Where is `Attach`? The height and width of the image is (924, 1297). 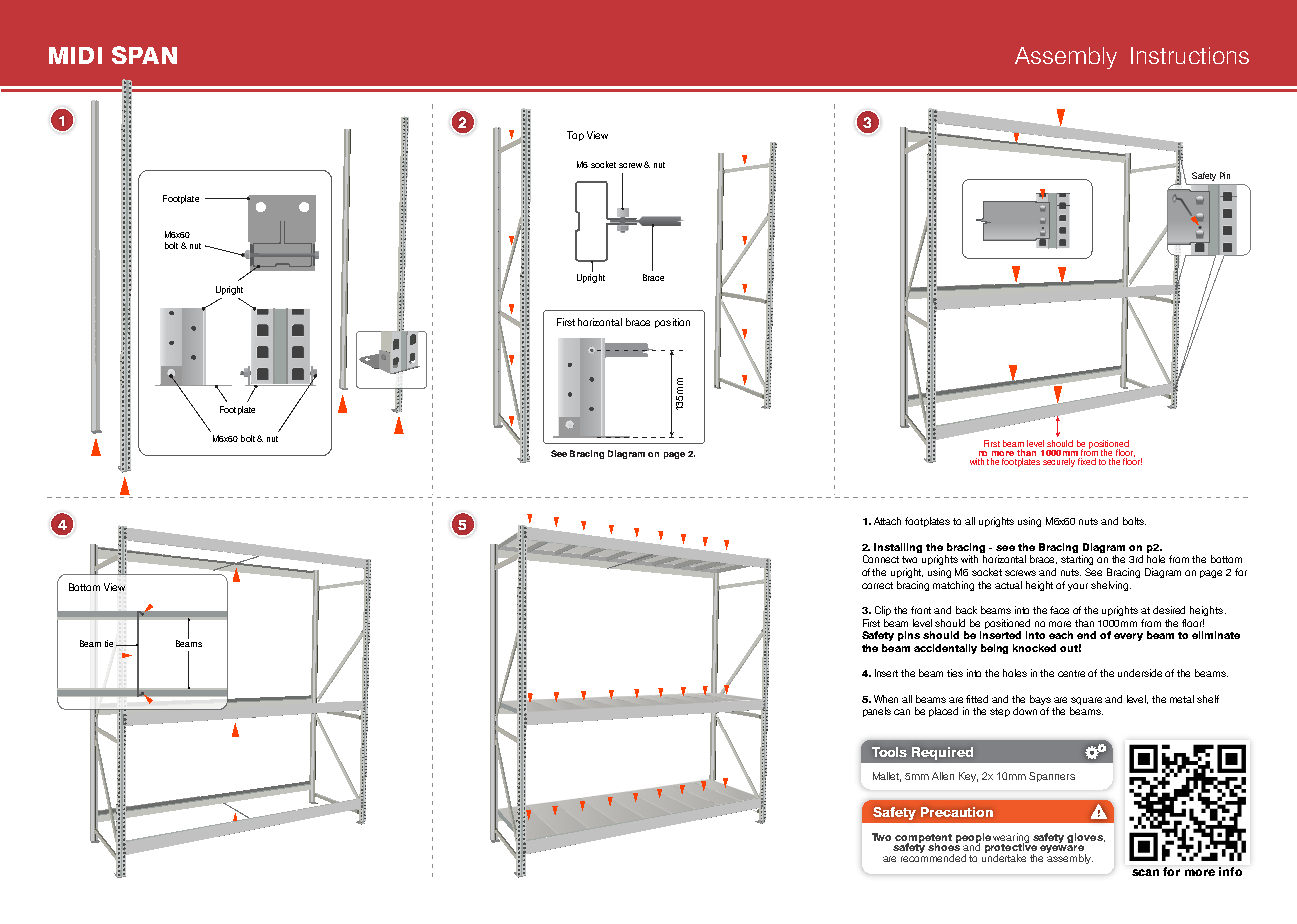
Attach is located at coordinates (887, 521).
